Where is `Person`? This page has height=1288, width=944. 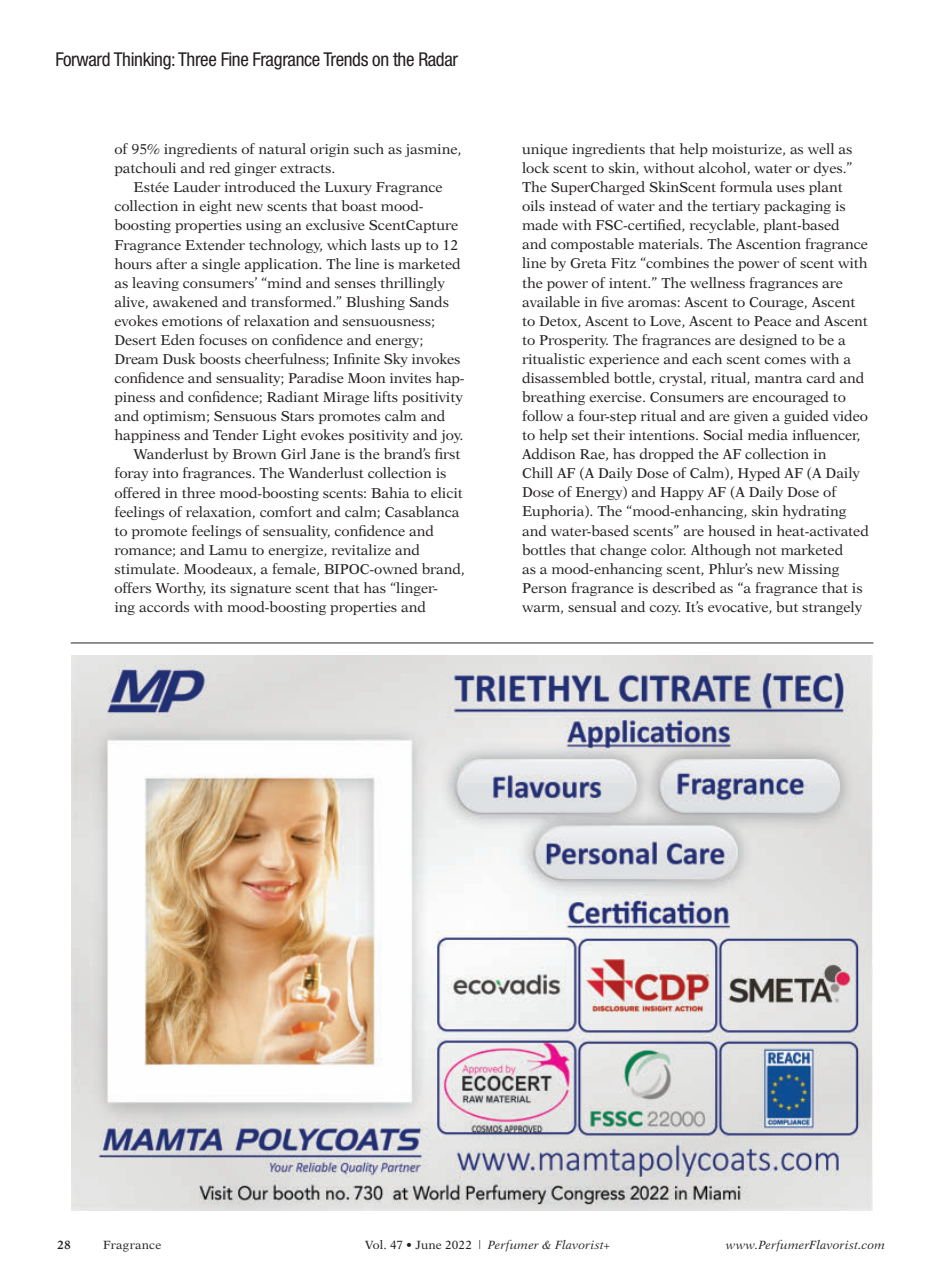
Person is located at coordinates (544, 588).
